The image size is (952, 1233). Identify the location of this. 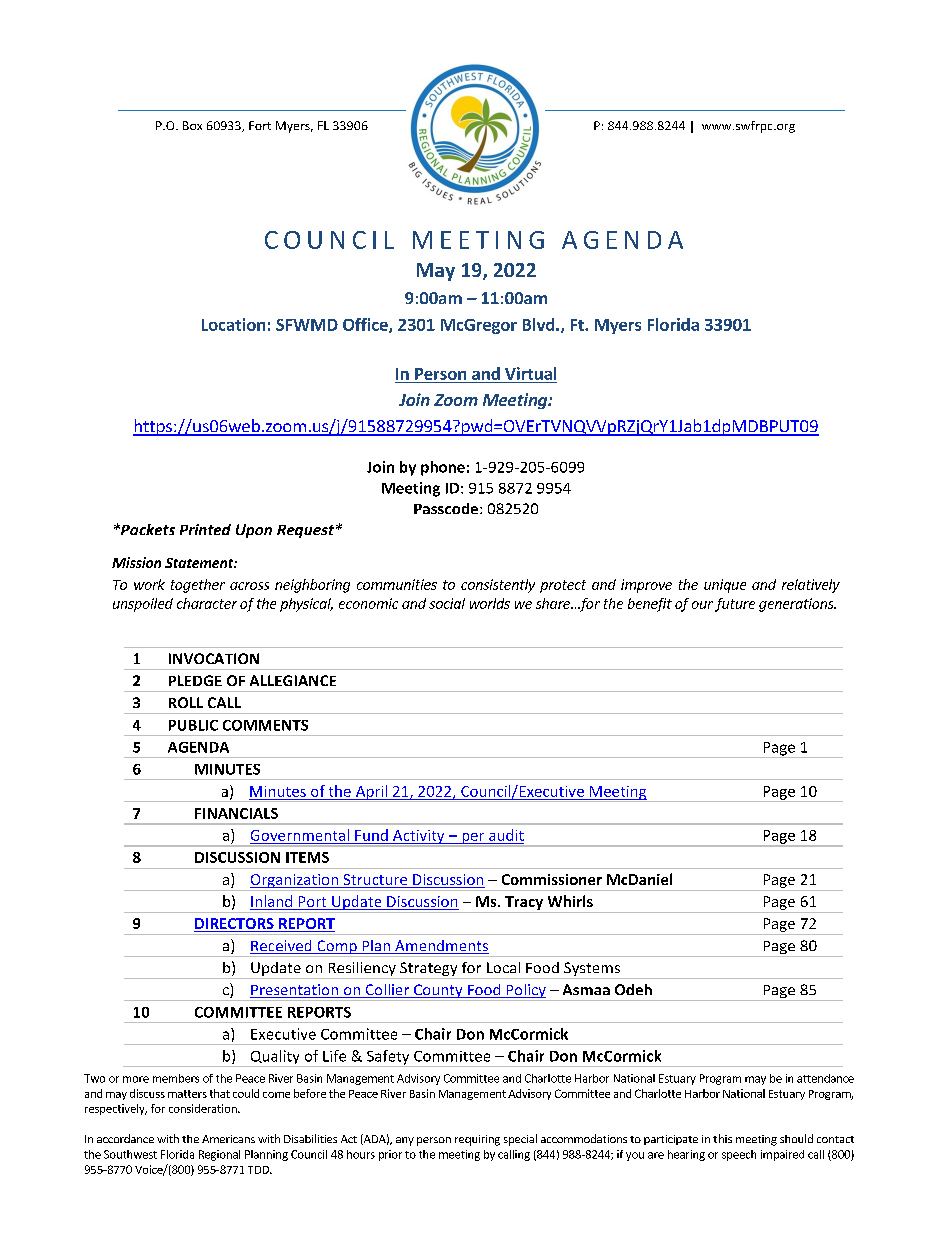
(722, 1138).
